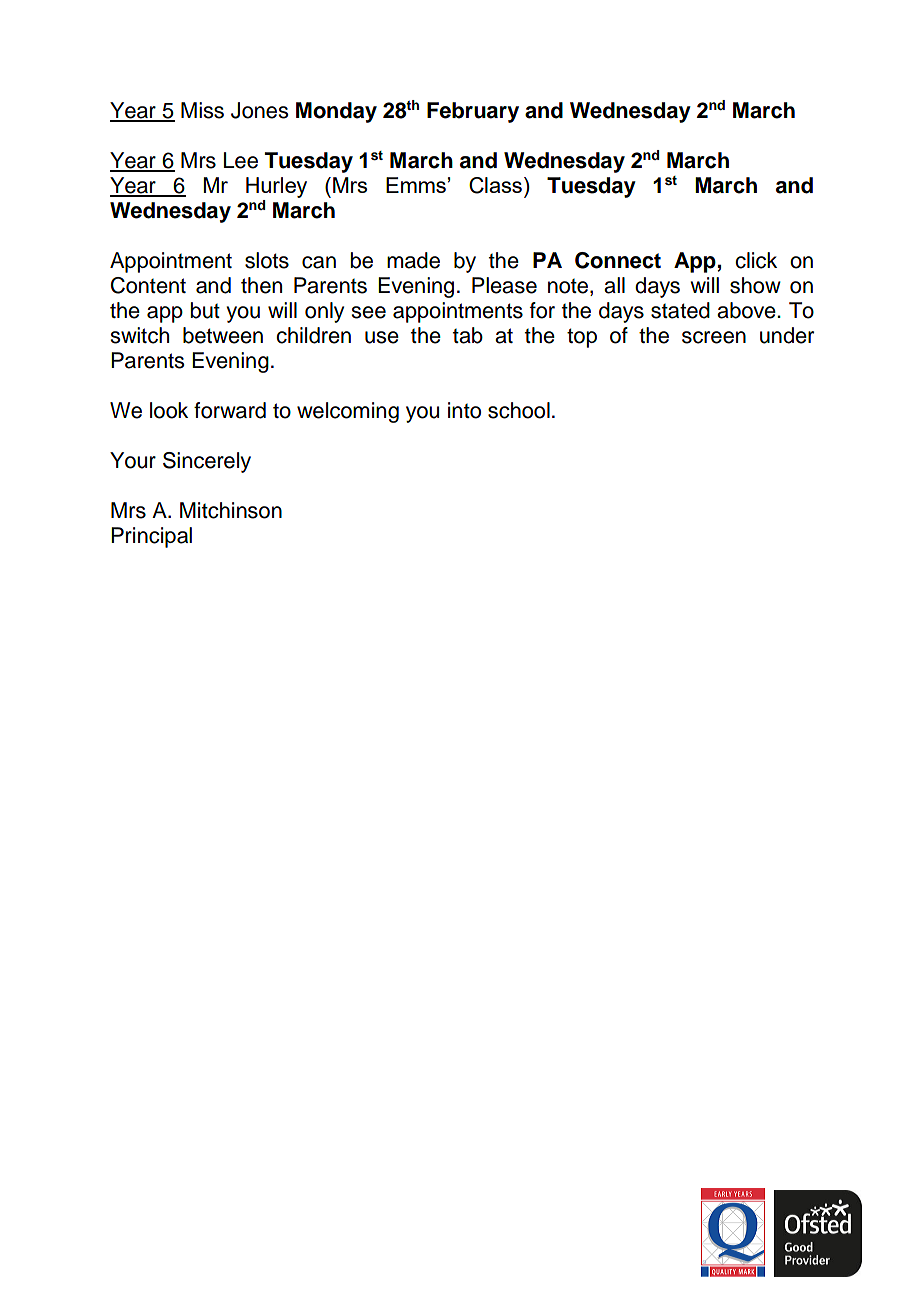  I want to click on school, so click(519, 410).
